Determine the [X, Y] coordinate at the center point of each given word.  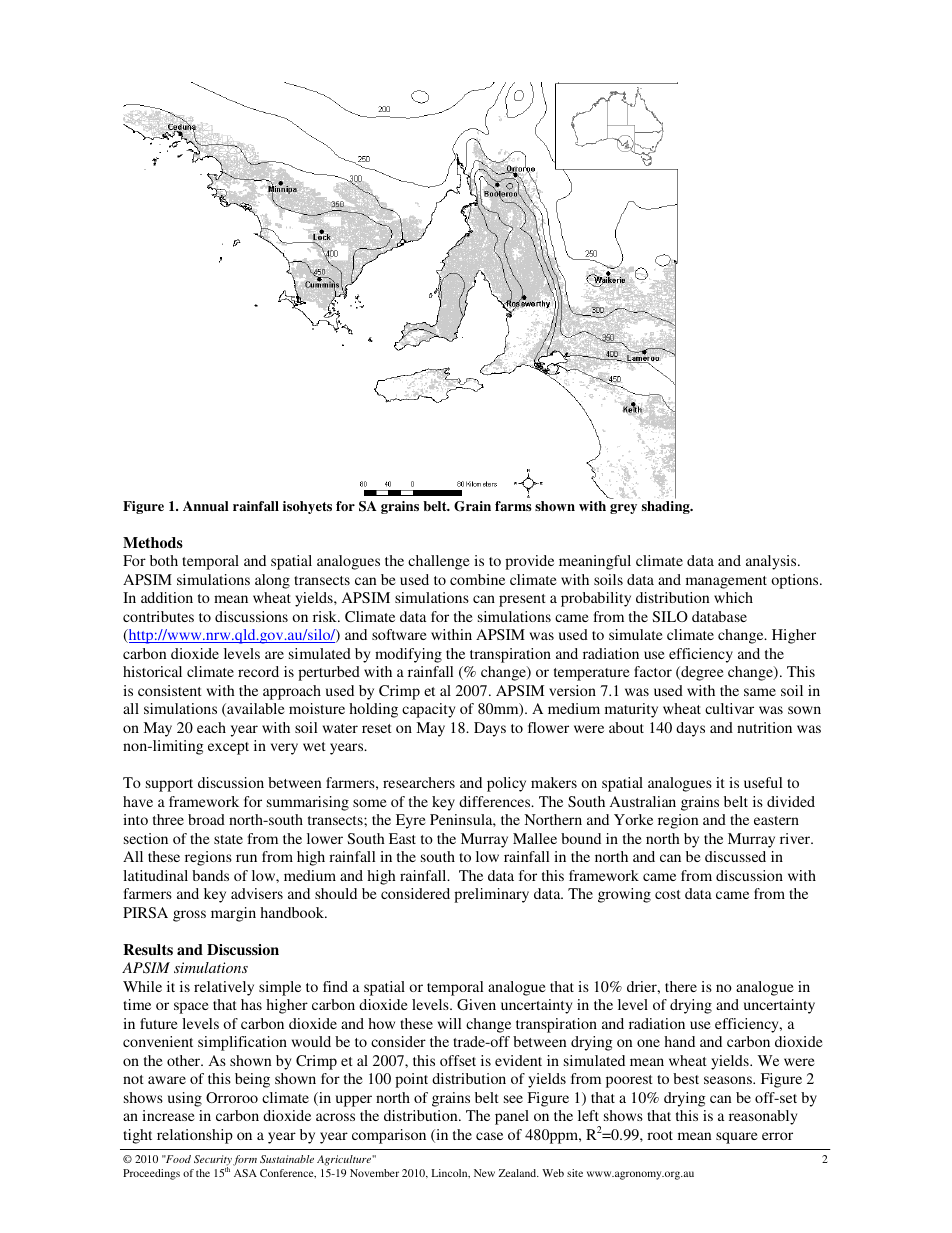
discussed [735, 856]
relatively [224, 988]
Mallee [535, 838]
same [760, 692]
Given [476, 1004]
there [681, 986]
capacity [428, 710]
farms [513, 506]
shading [667, 507]
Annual [206, 506]
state [228, 839]
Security [213, 1162]
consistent [170, 690]
